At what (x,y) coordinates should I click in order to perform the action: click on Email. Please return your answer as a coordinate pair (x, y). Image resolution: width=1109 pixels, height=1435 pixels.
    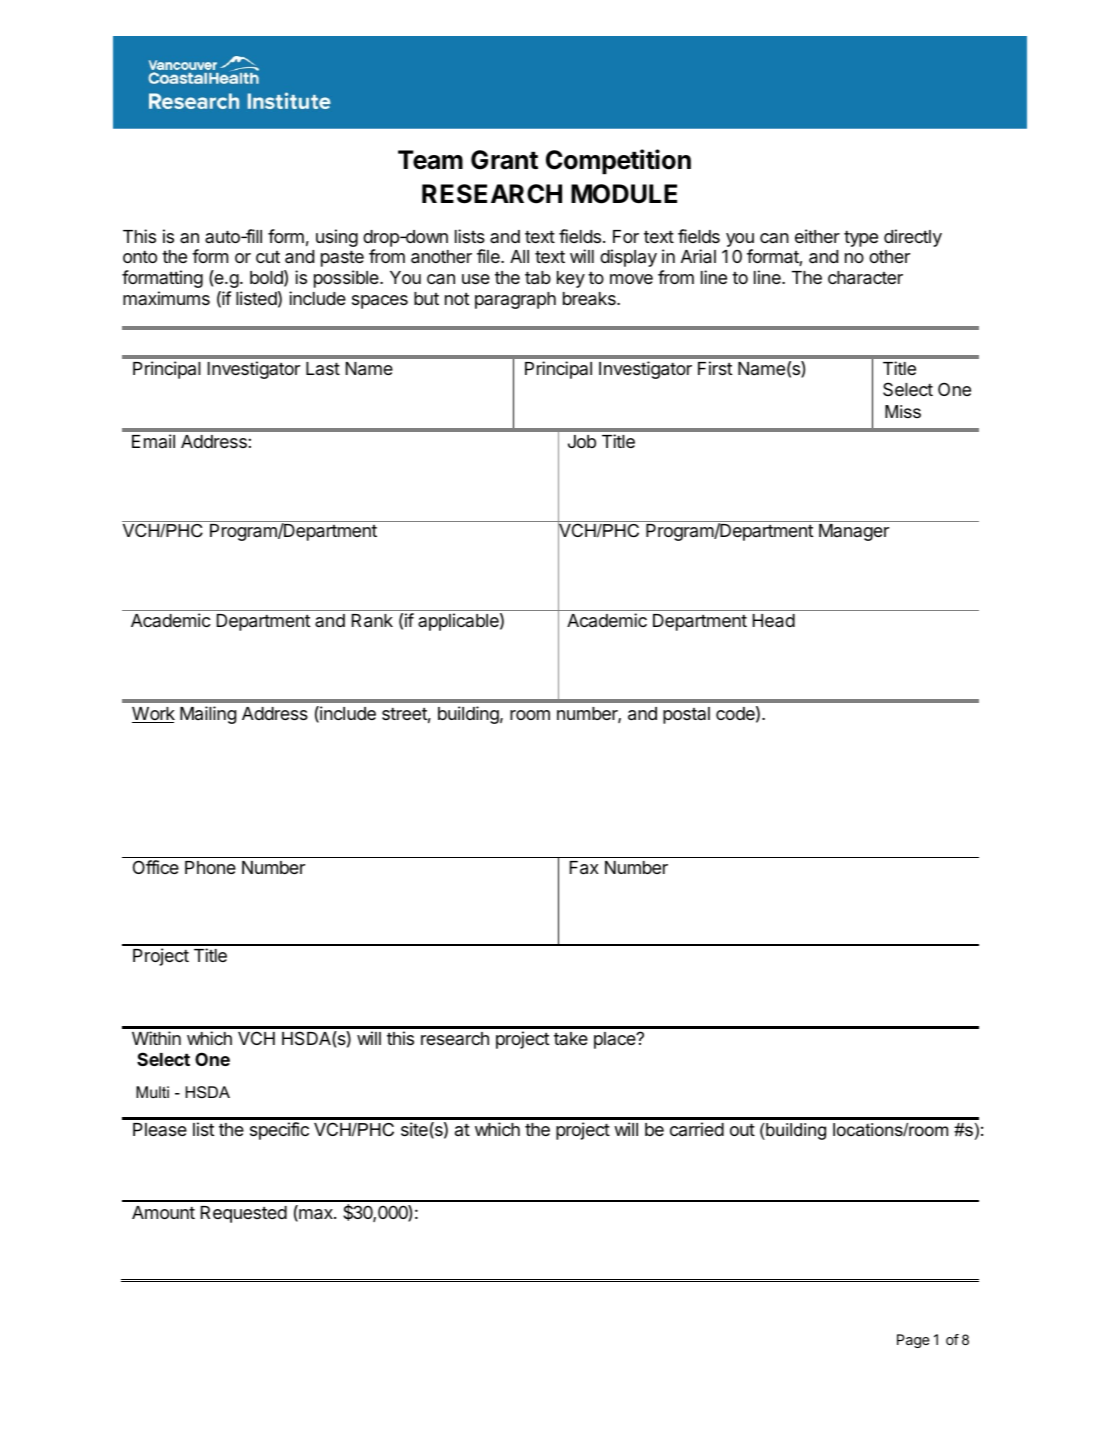
    Looking at the image, I should click on (153, 441).
